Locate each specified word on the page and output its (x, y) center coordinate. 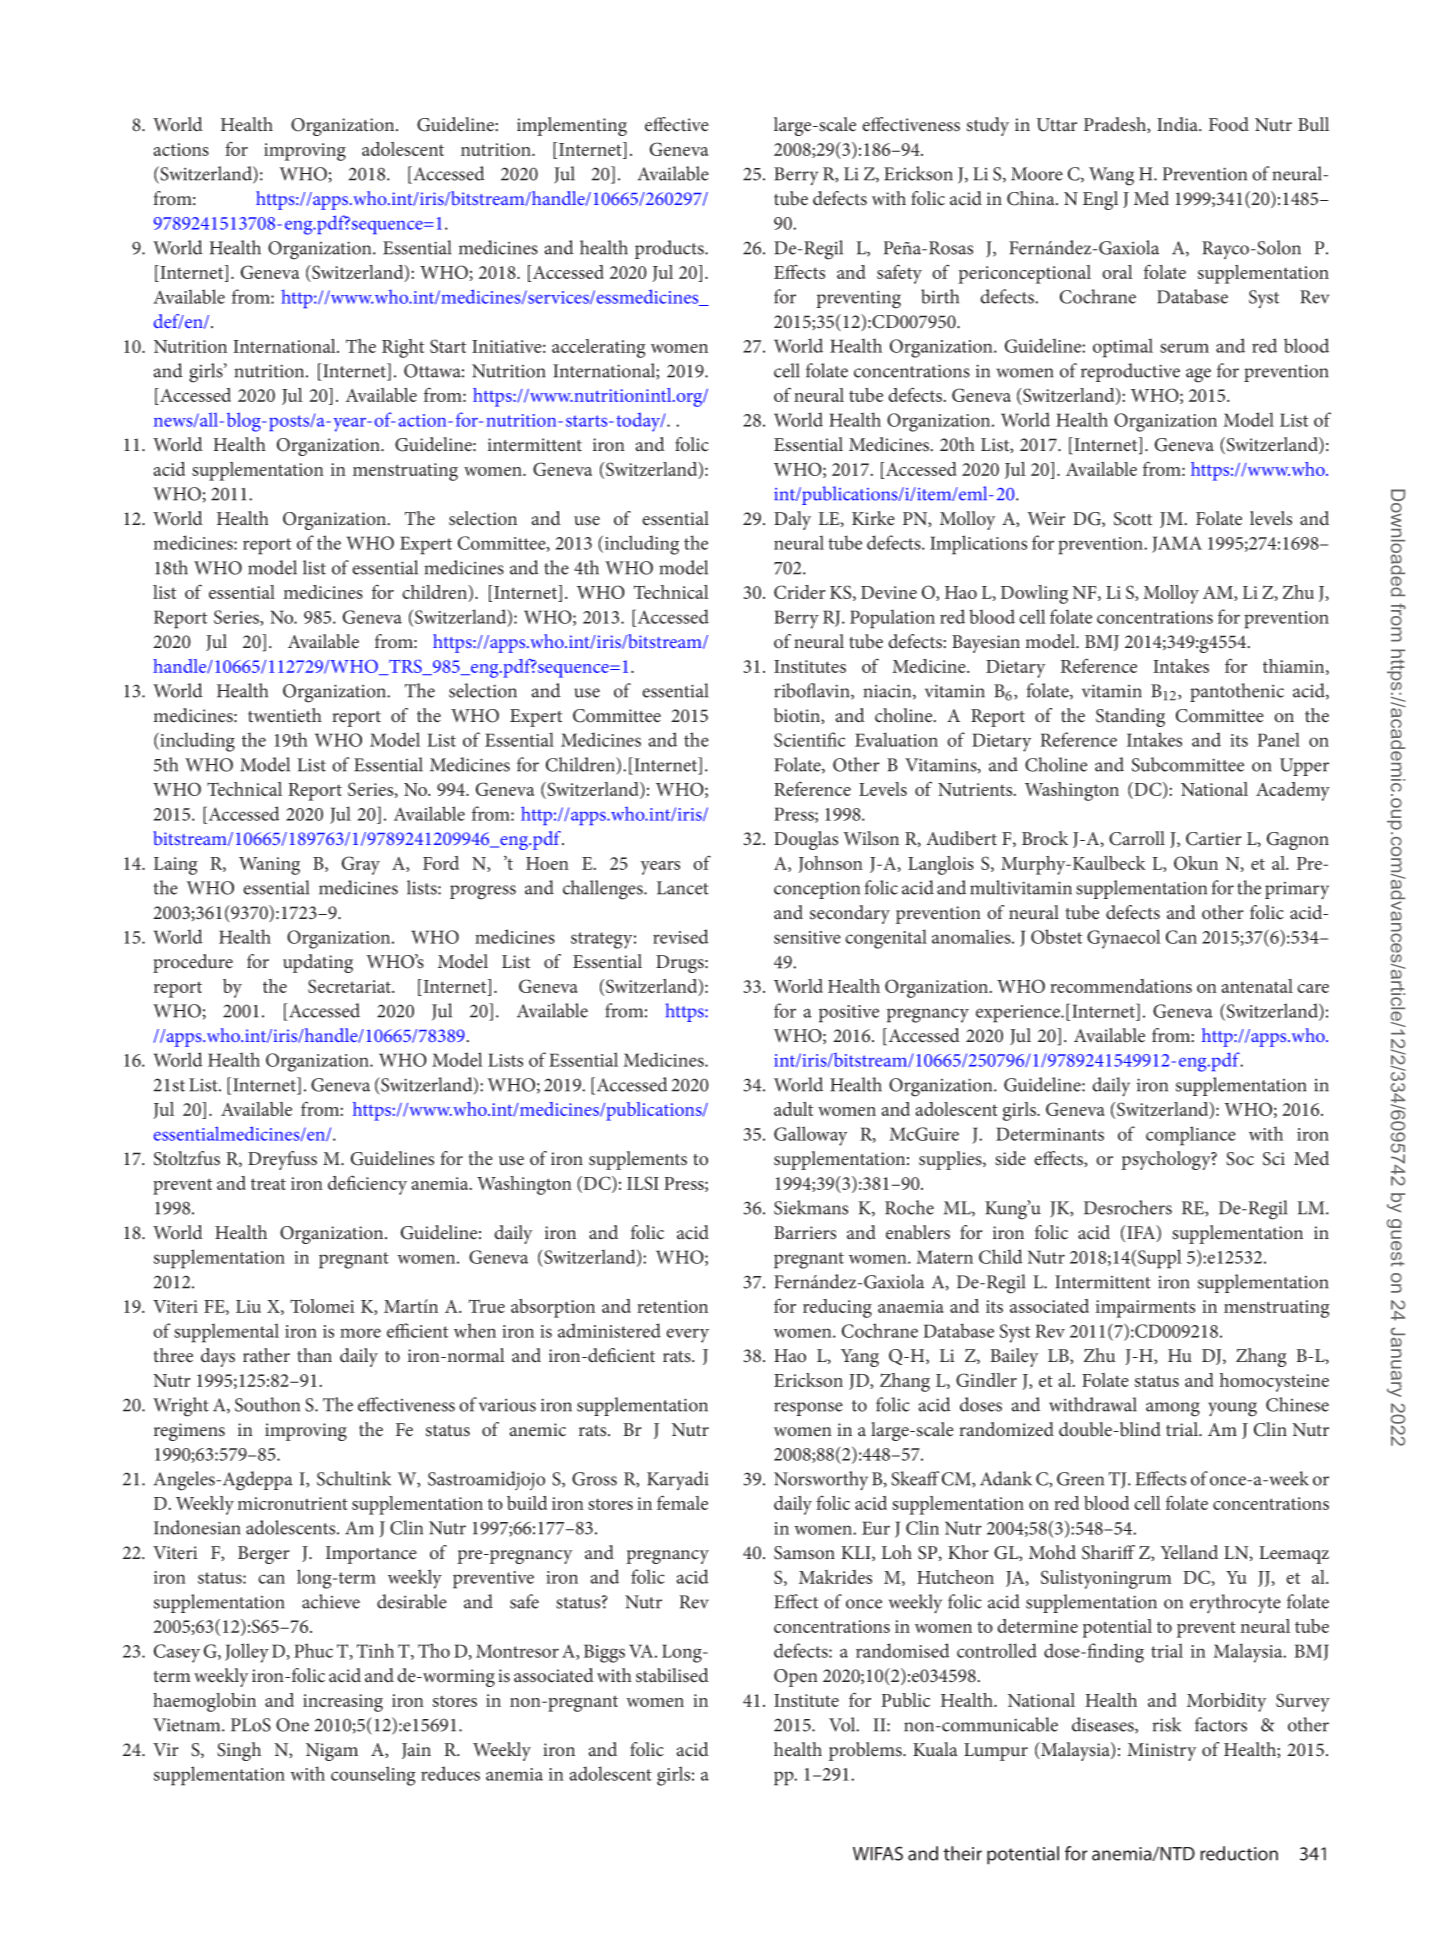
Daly (792, 520)
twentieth (285, 715)
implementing (572, 126)
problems (866, 1751)
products (670, 249)
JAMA (1177, 544)
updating (318, 963)
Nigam (332, 1752)
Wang (1111, 176)
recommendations (1121, 986)
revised (681, 936)
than (314, 1355)
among (1173, 1409)
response (808, 1409)
